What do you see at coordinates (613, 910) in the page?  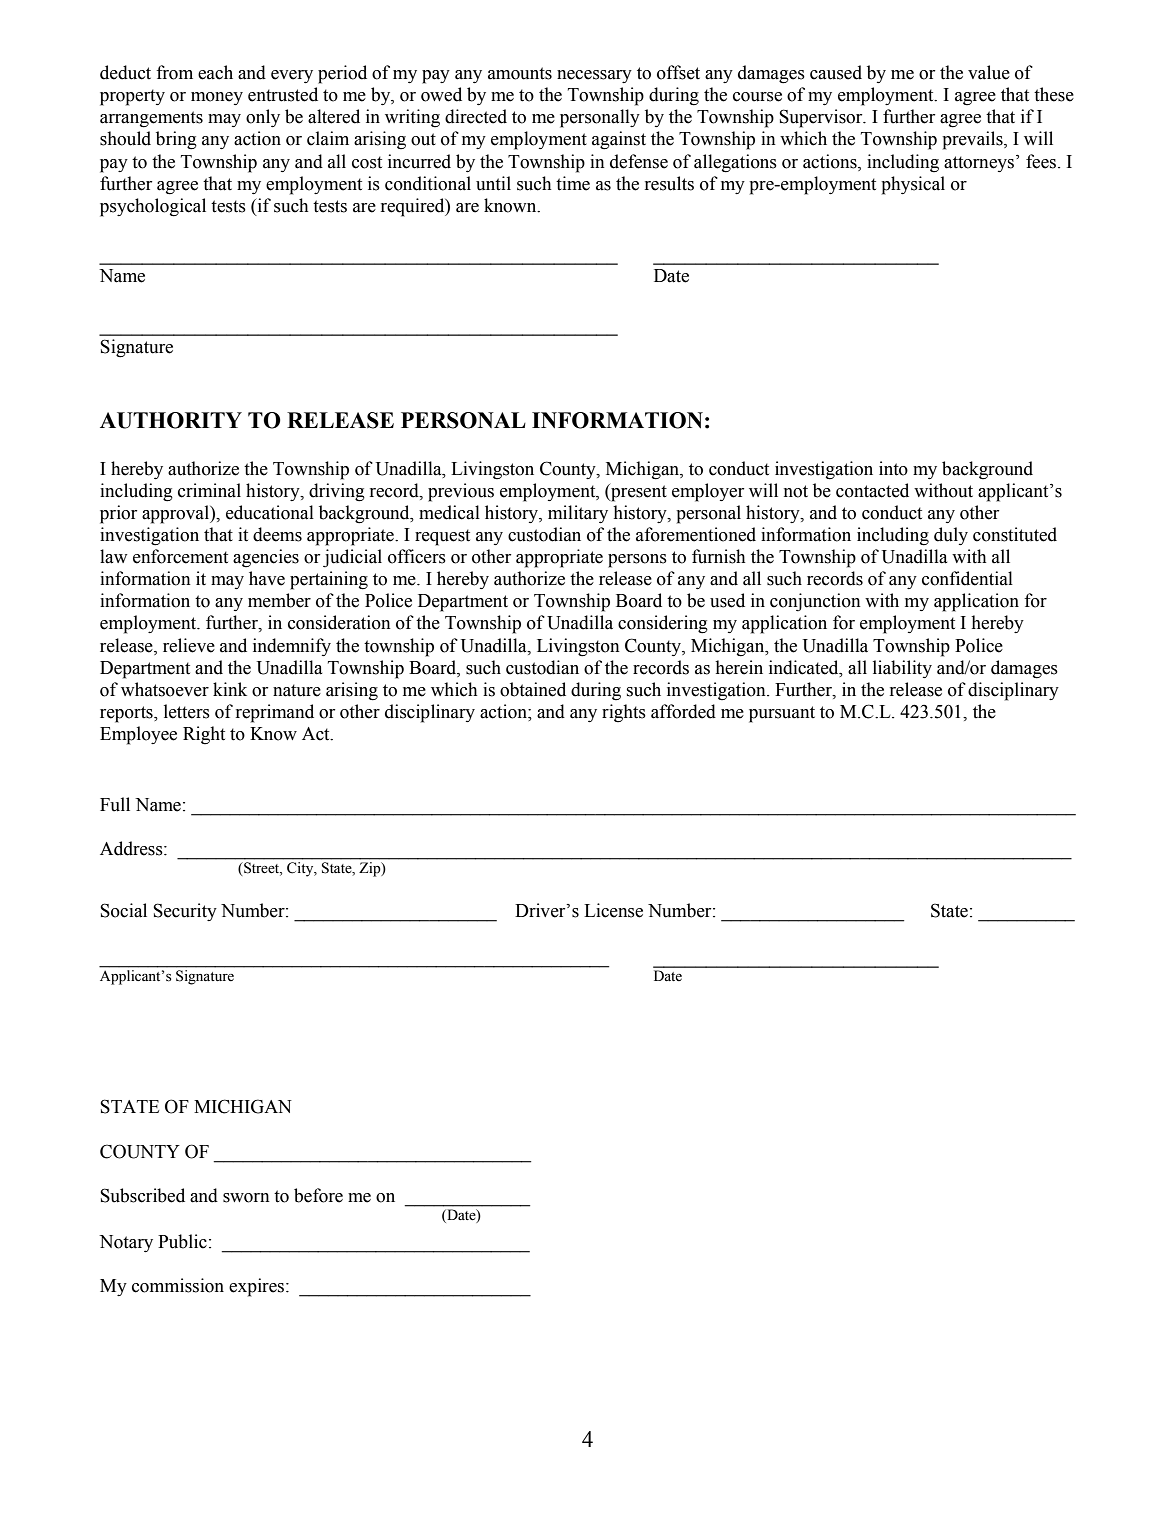 I see `License` at bounding box center [613, 910].
